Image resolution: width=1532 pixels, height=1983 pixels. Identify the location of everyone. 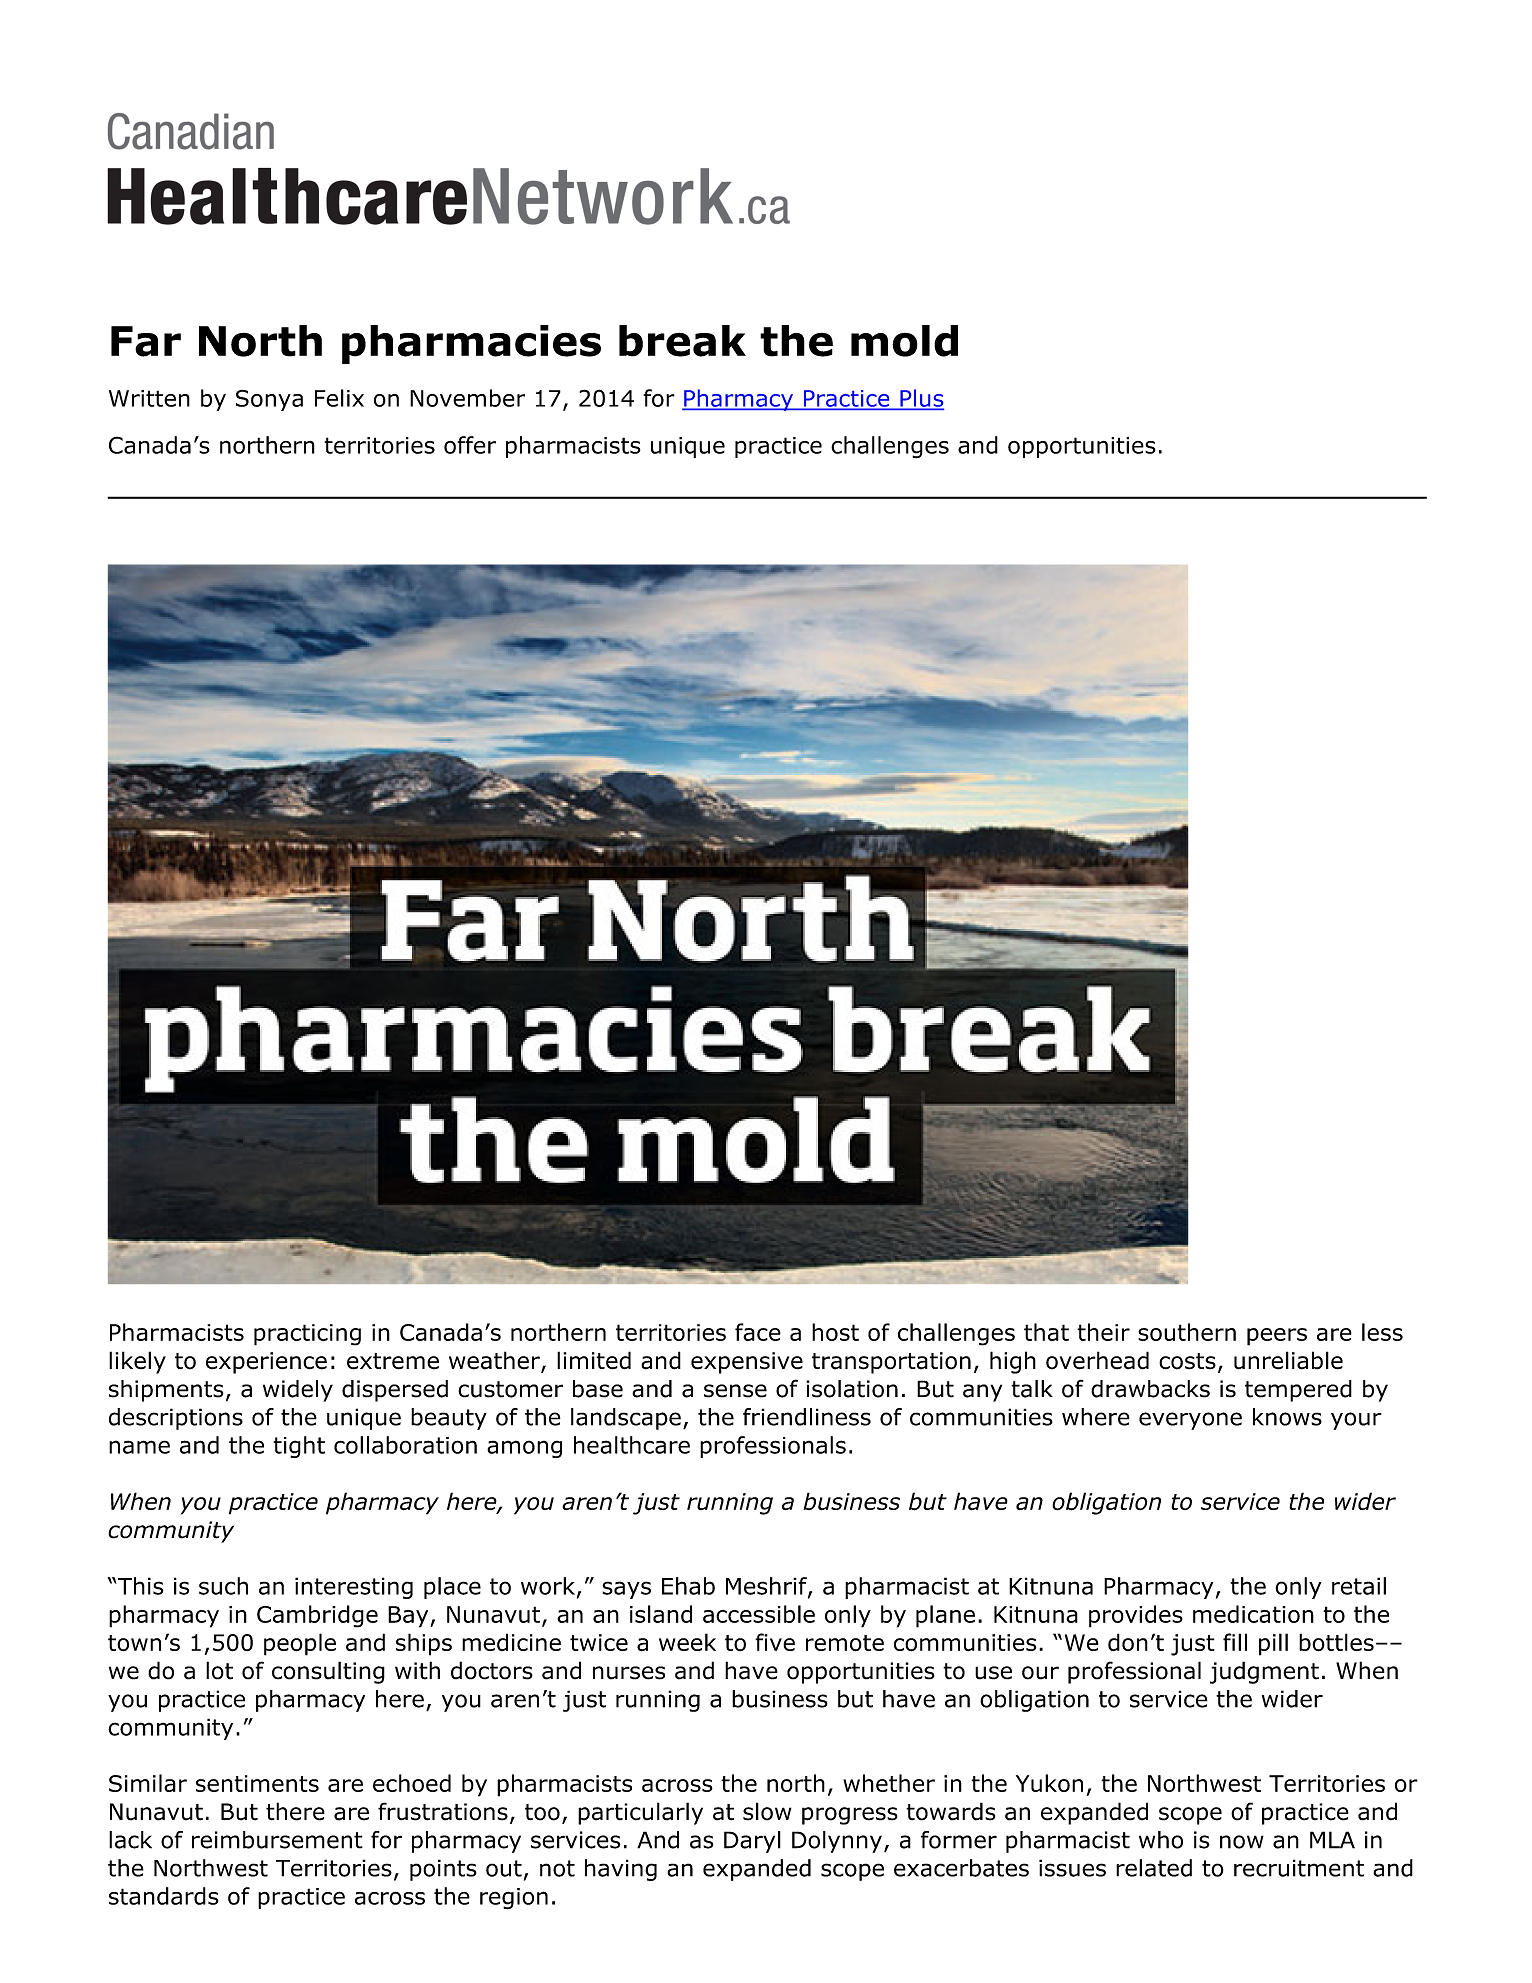
(1190, 1421).
